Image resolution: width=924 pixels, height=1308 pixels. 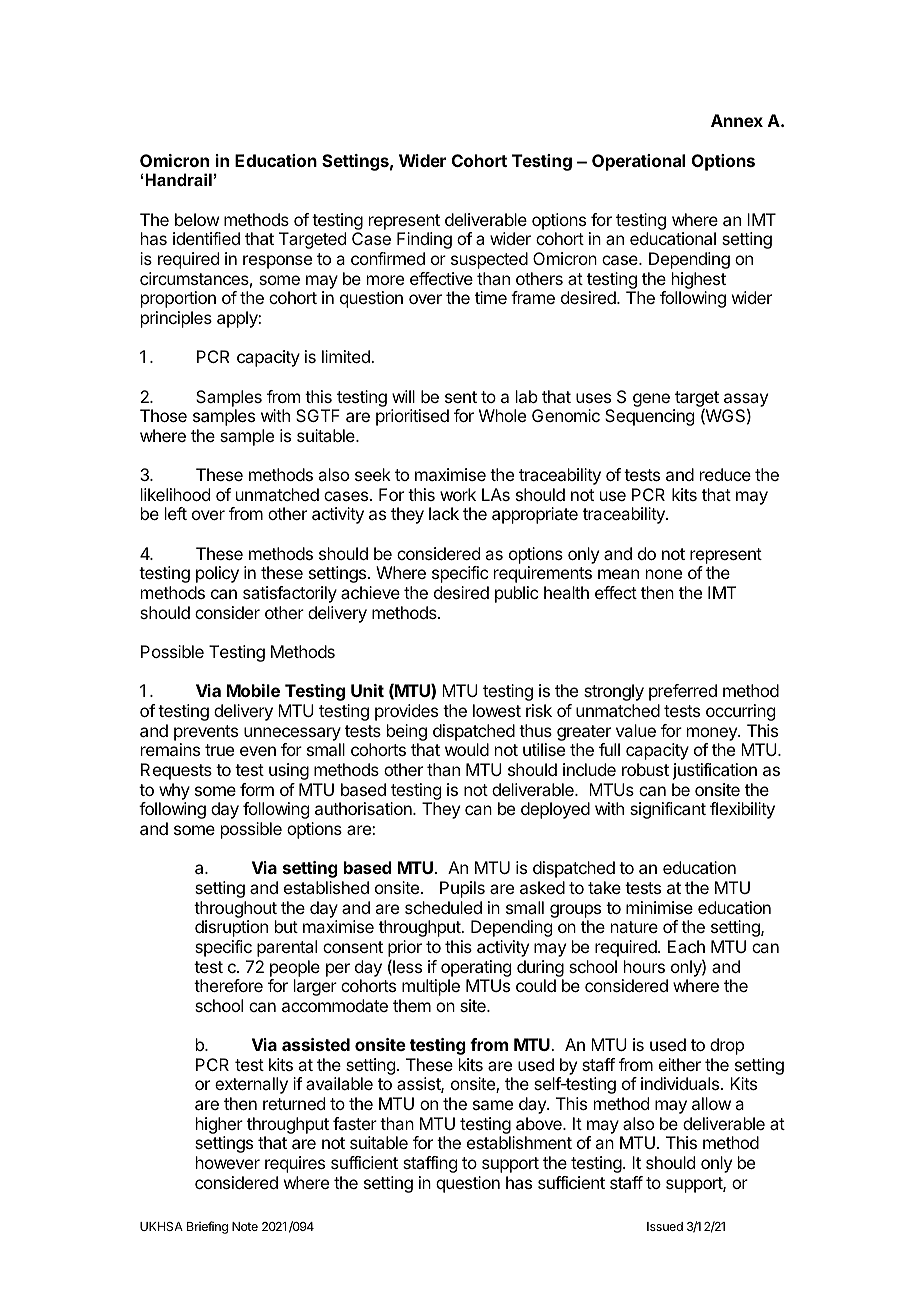 I want to click on Finding, so click(x=424, y=240).
